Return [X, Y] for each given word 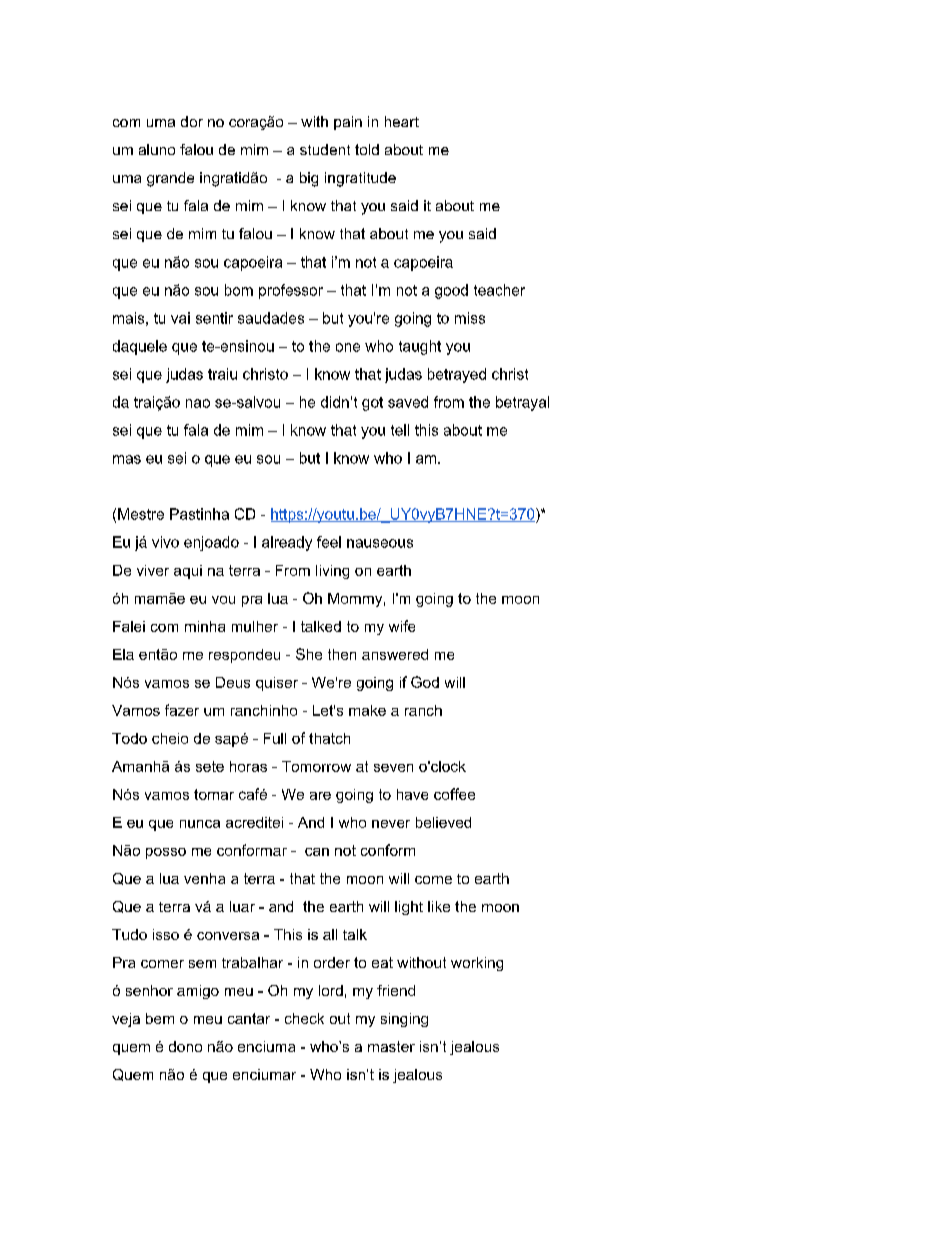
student [325, 149]
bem [160, 1018]
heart [402, 121]
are [320, 796]
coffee [454, 794]
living [332, 572]
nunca [200, 824]
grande [170, 179]
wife [402, 626]
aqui [188, 572]
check [304, 1018]
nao [198, 403]
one [348, 347]
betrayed [457, 375]
